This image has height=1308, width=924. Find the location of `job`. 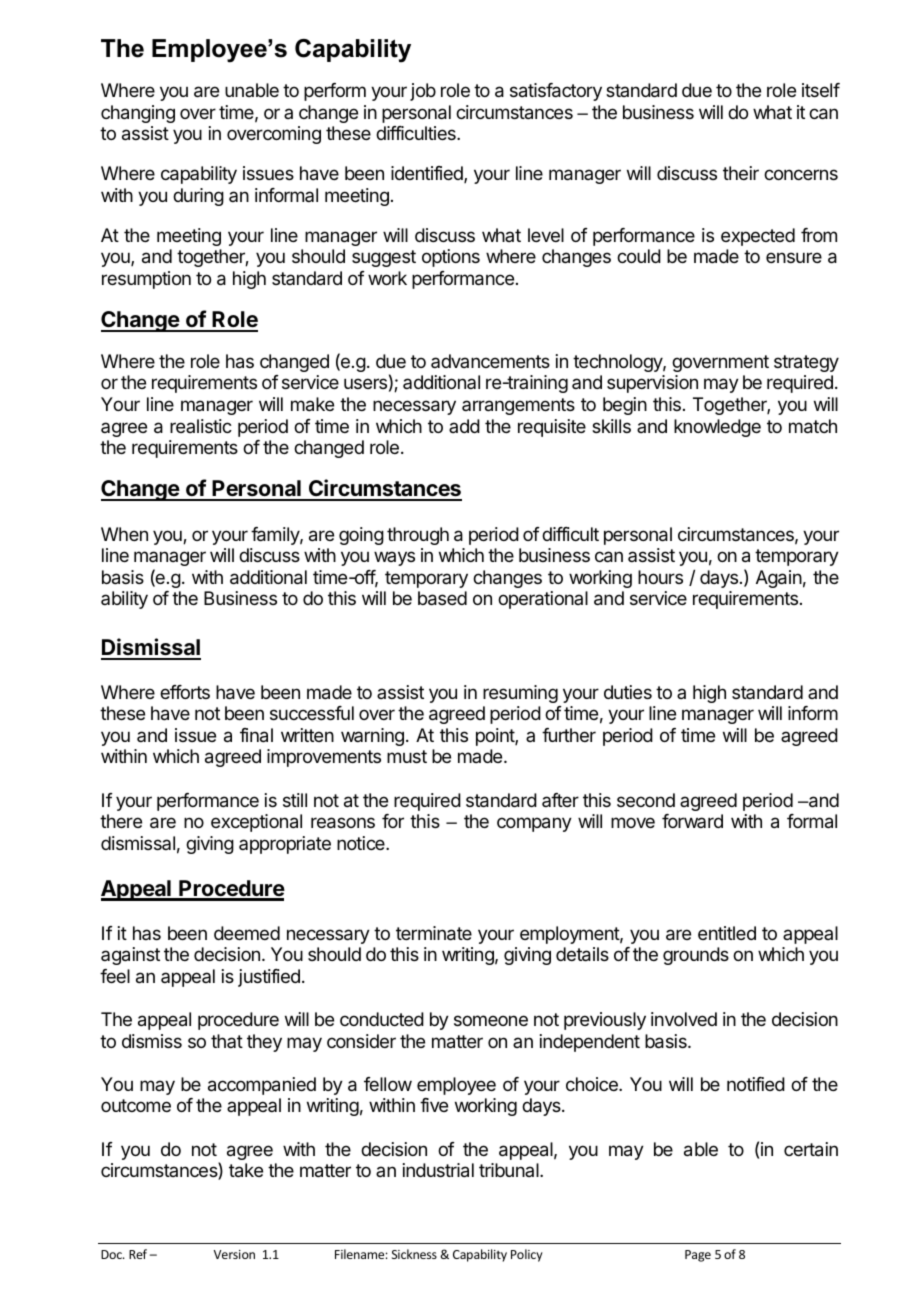

job is located at coordinates (423, 92).
